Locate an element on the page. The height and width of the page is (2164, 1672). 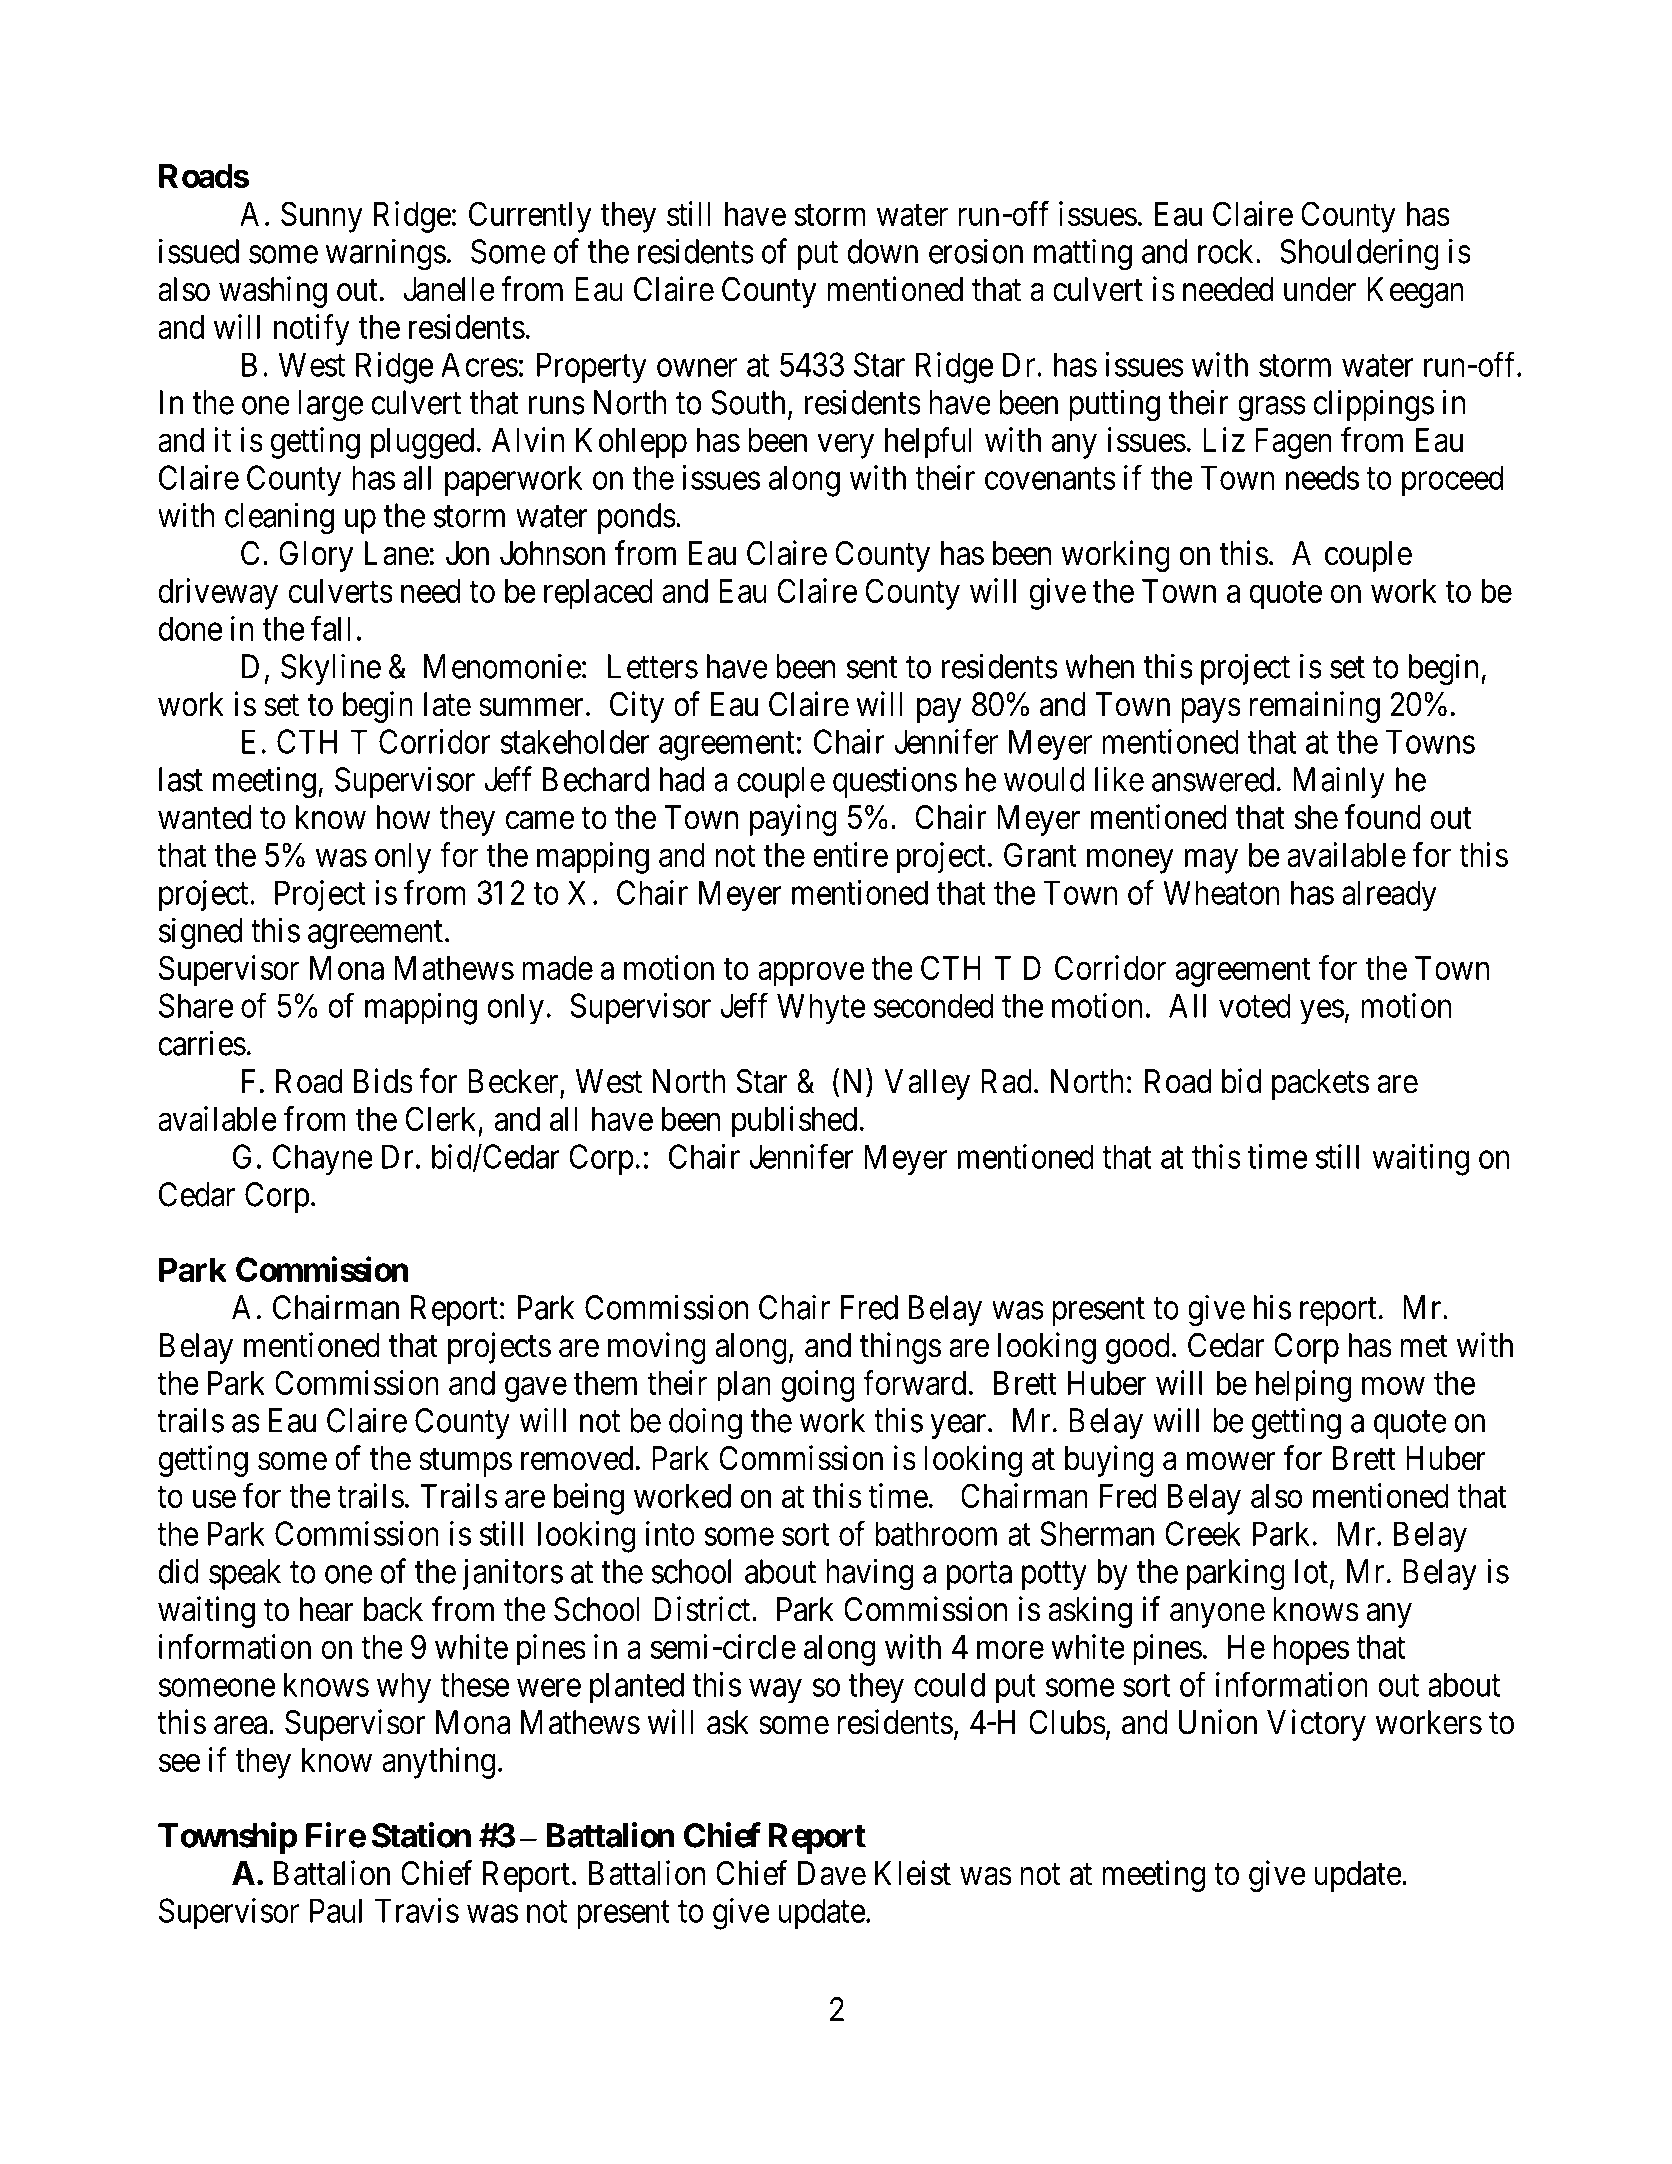
Paul is located at coordinates (336, 1910).
